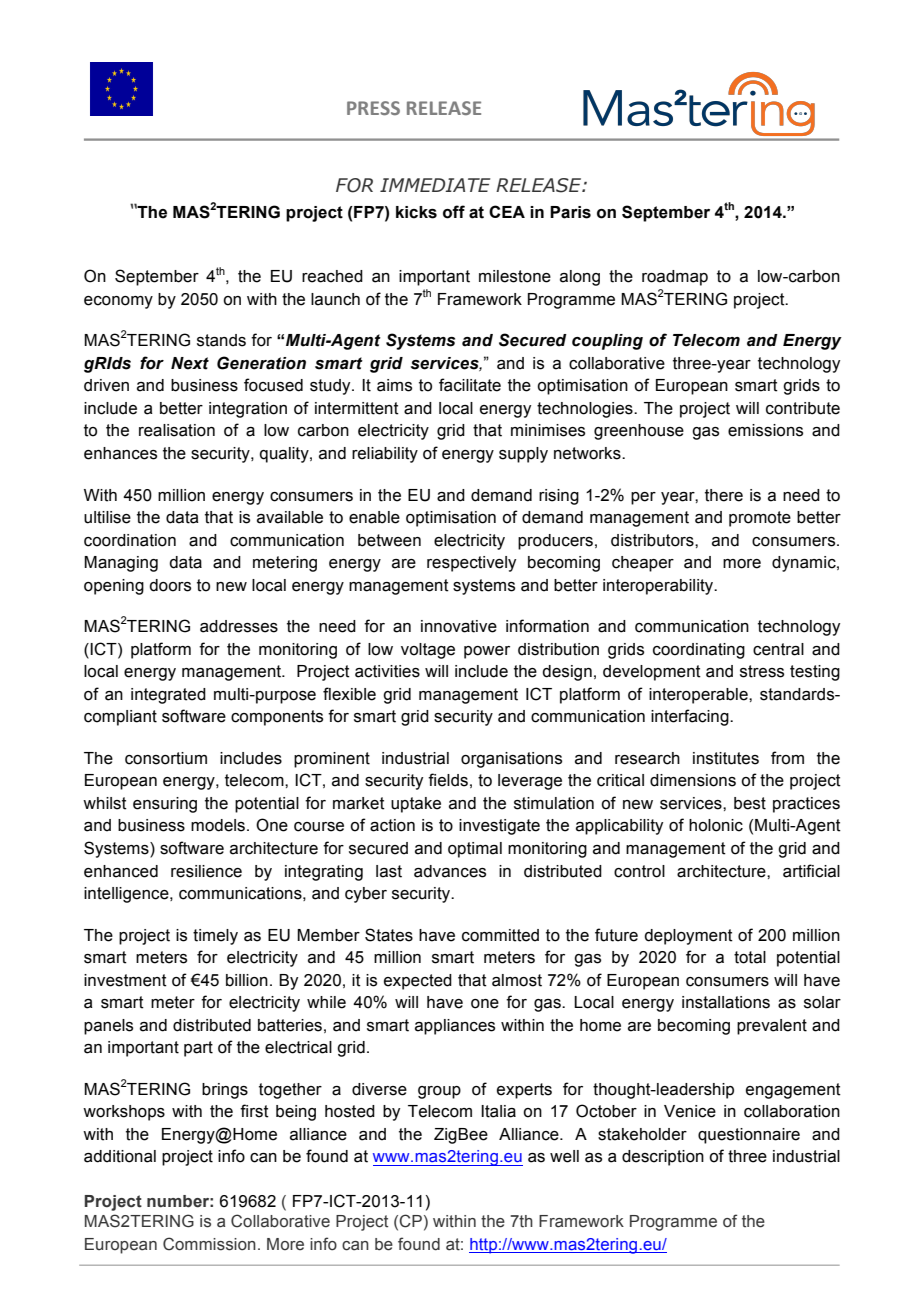 The image size is (924, 1308). Describe the element at coordinates (675, 278) in the screenshot. I see `roadmap` at that location.
